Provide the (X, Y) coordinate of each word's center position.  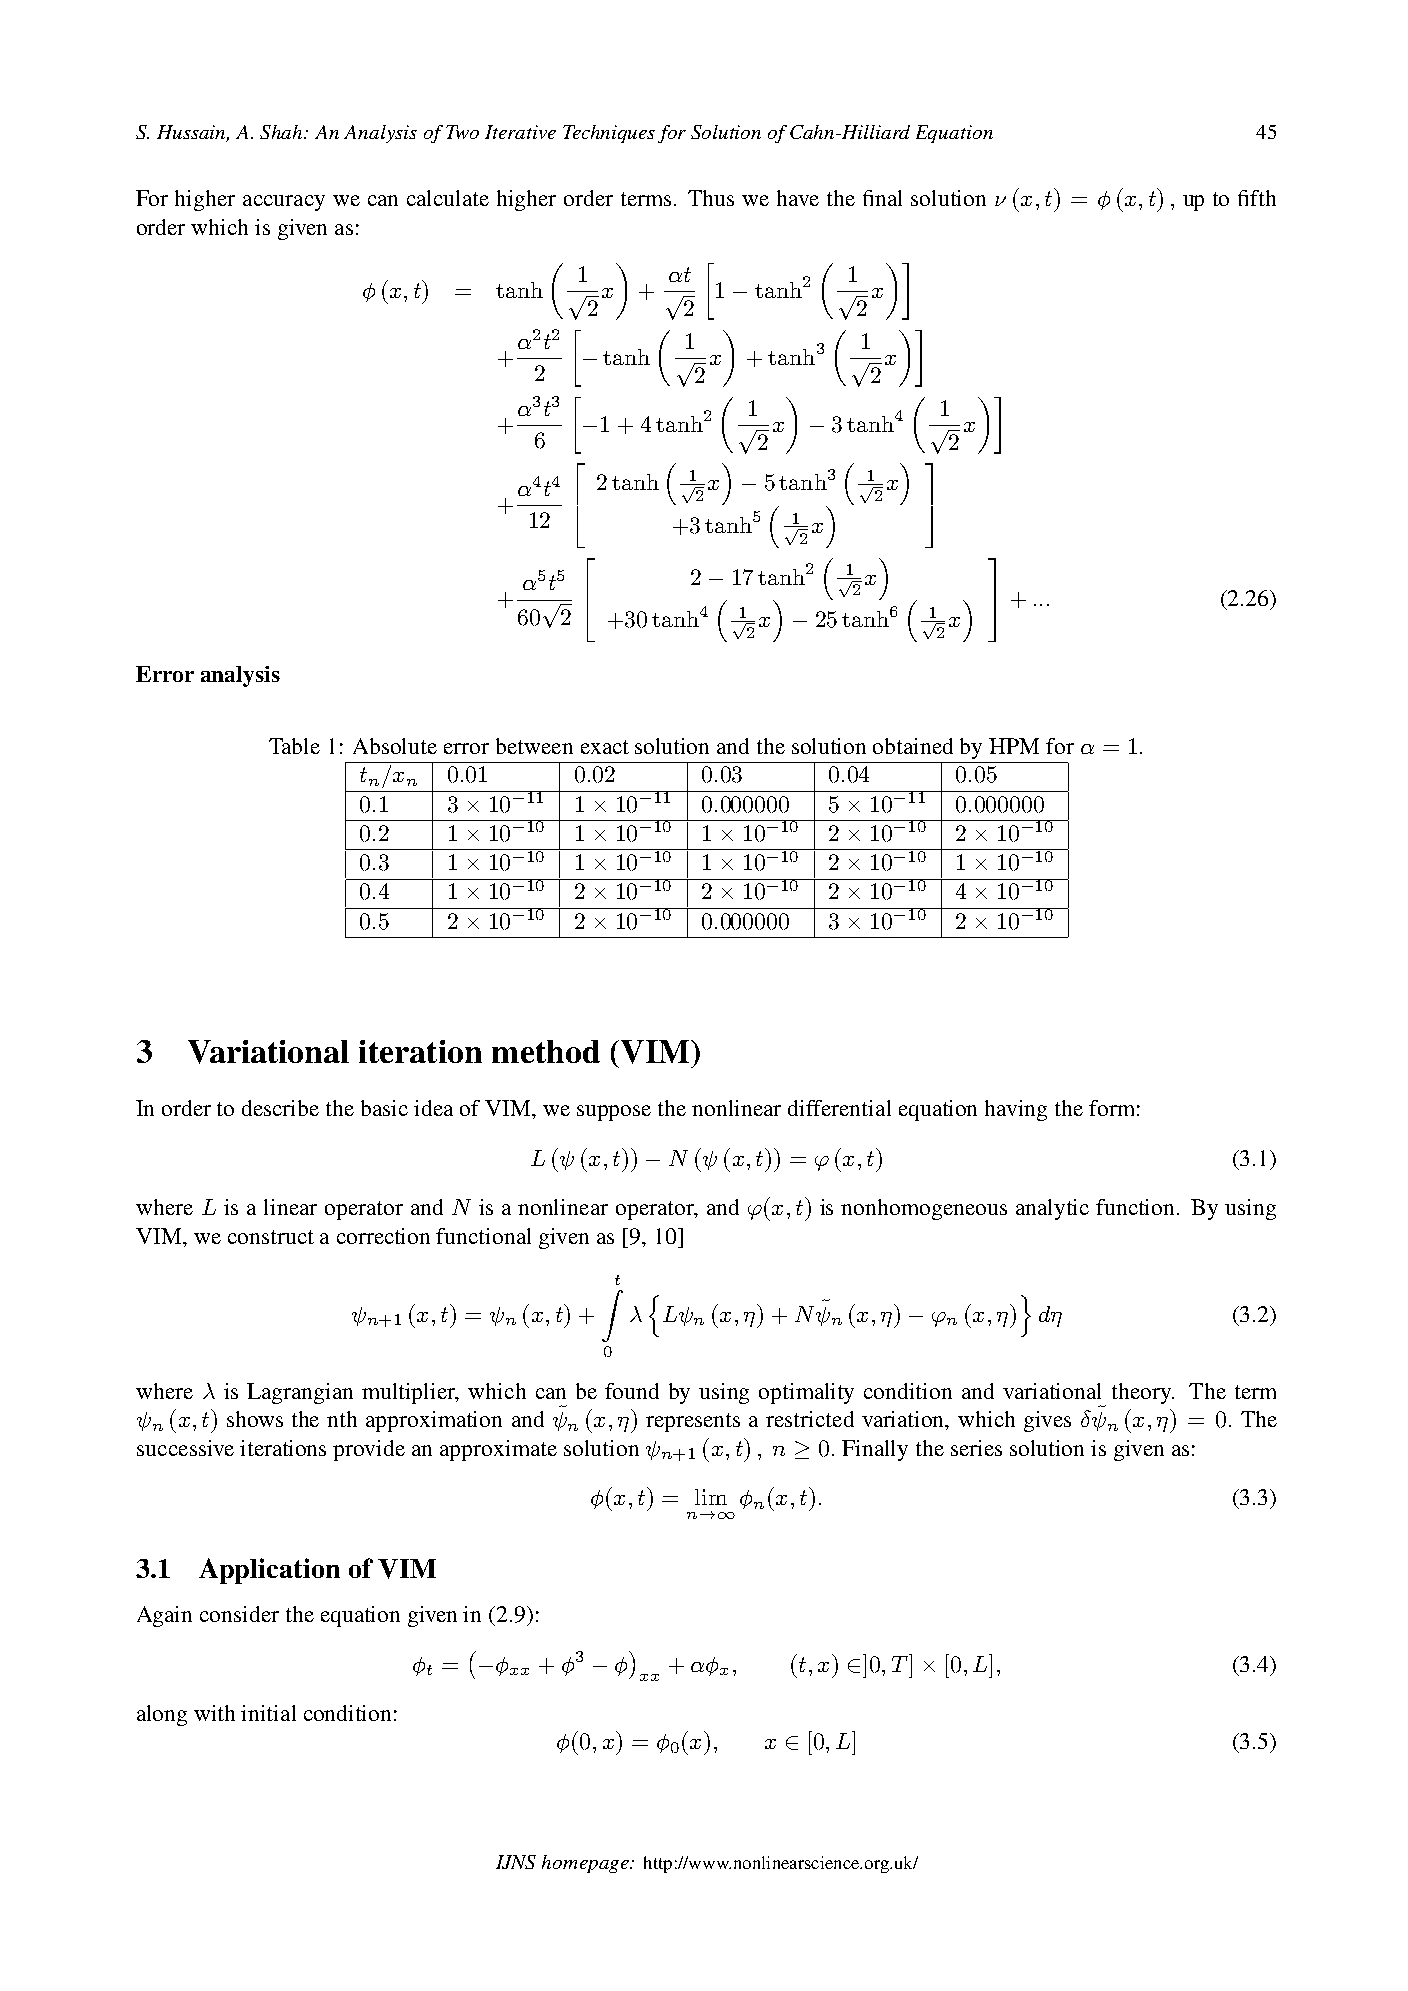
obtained (913, 746)
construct (271, 1237)
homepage (586, 1864)
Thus (711, 198)
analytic (1052, 1209)
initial (268, 1713)
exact (605, 747)
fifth (1257, 198)
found (632, 1391)
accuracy (284, 203)
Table (294, 746)
